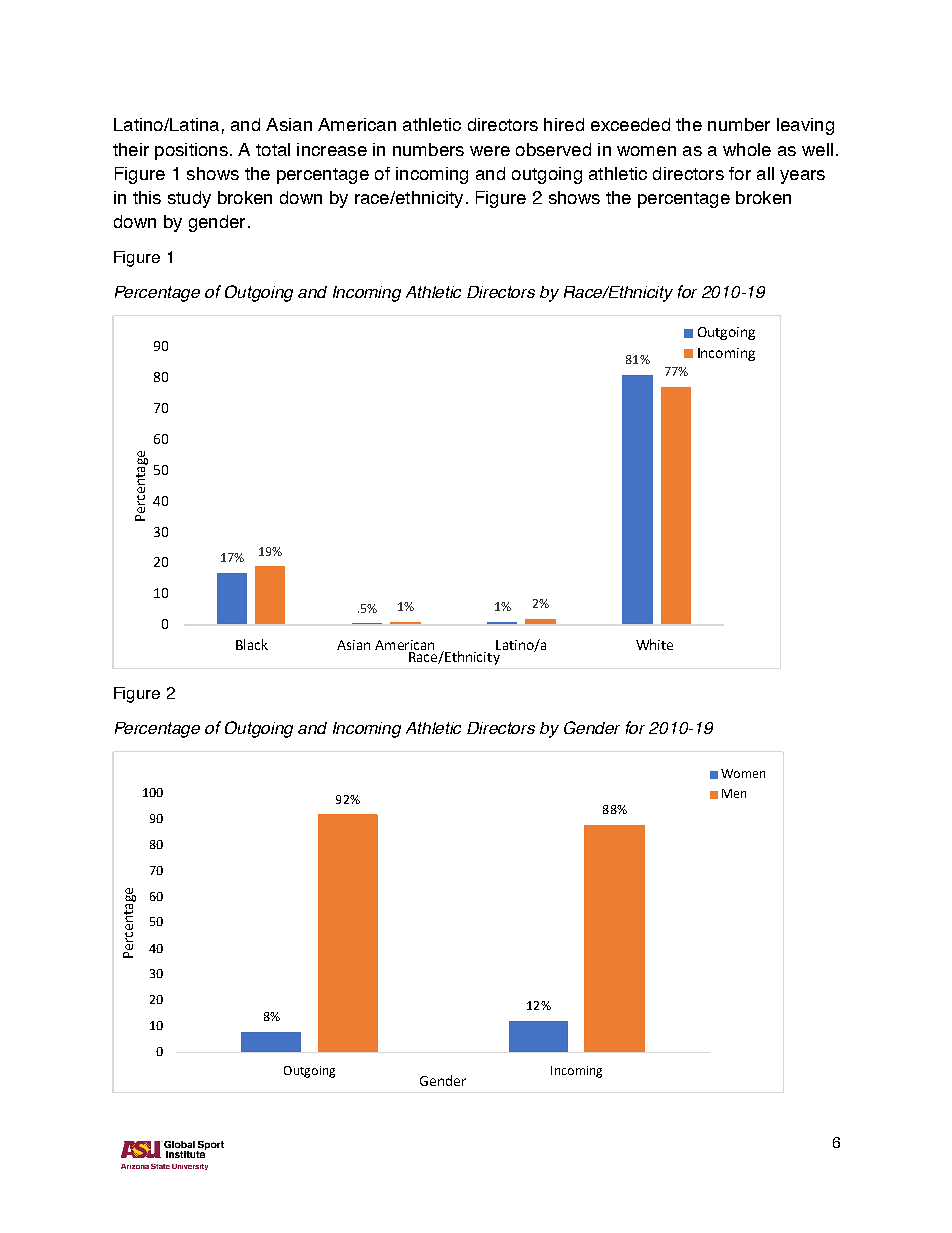 Image resolution: width=952 pixels, height=1233 pixels. I want to click on Black, so click(252, 644).
